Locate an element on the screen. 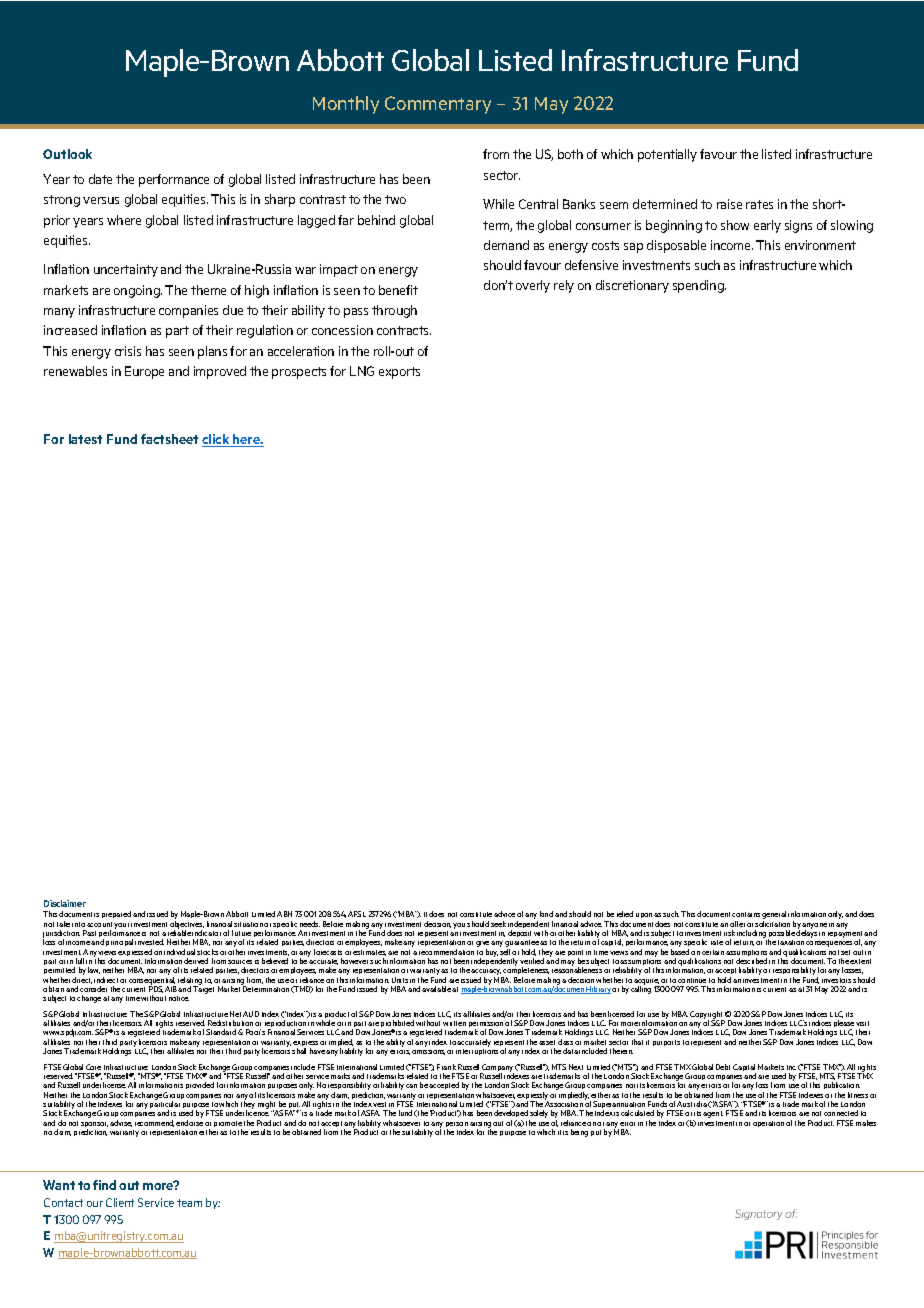  date is located at coordinates (100, 179).
